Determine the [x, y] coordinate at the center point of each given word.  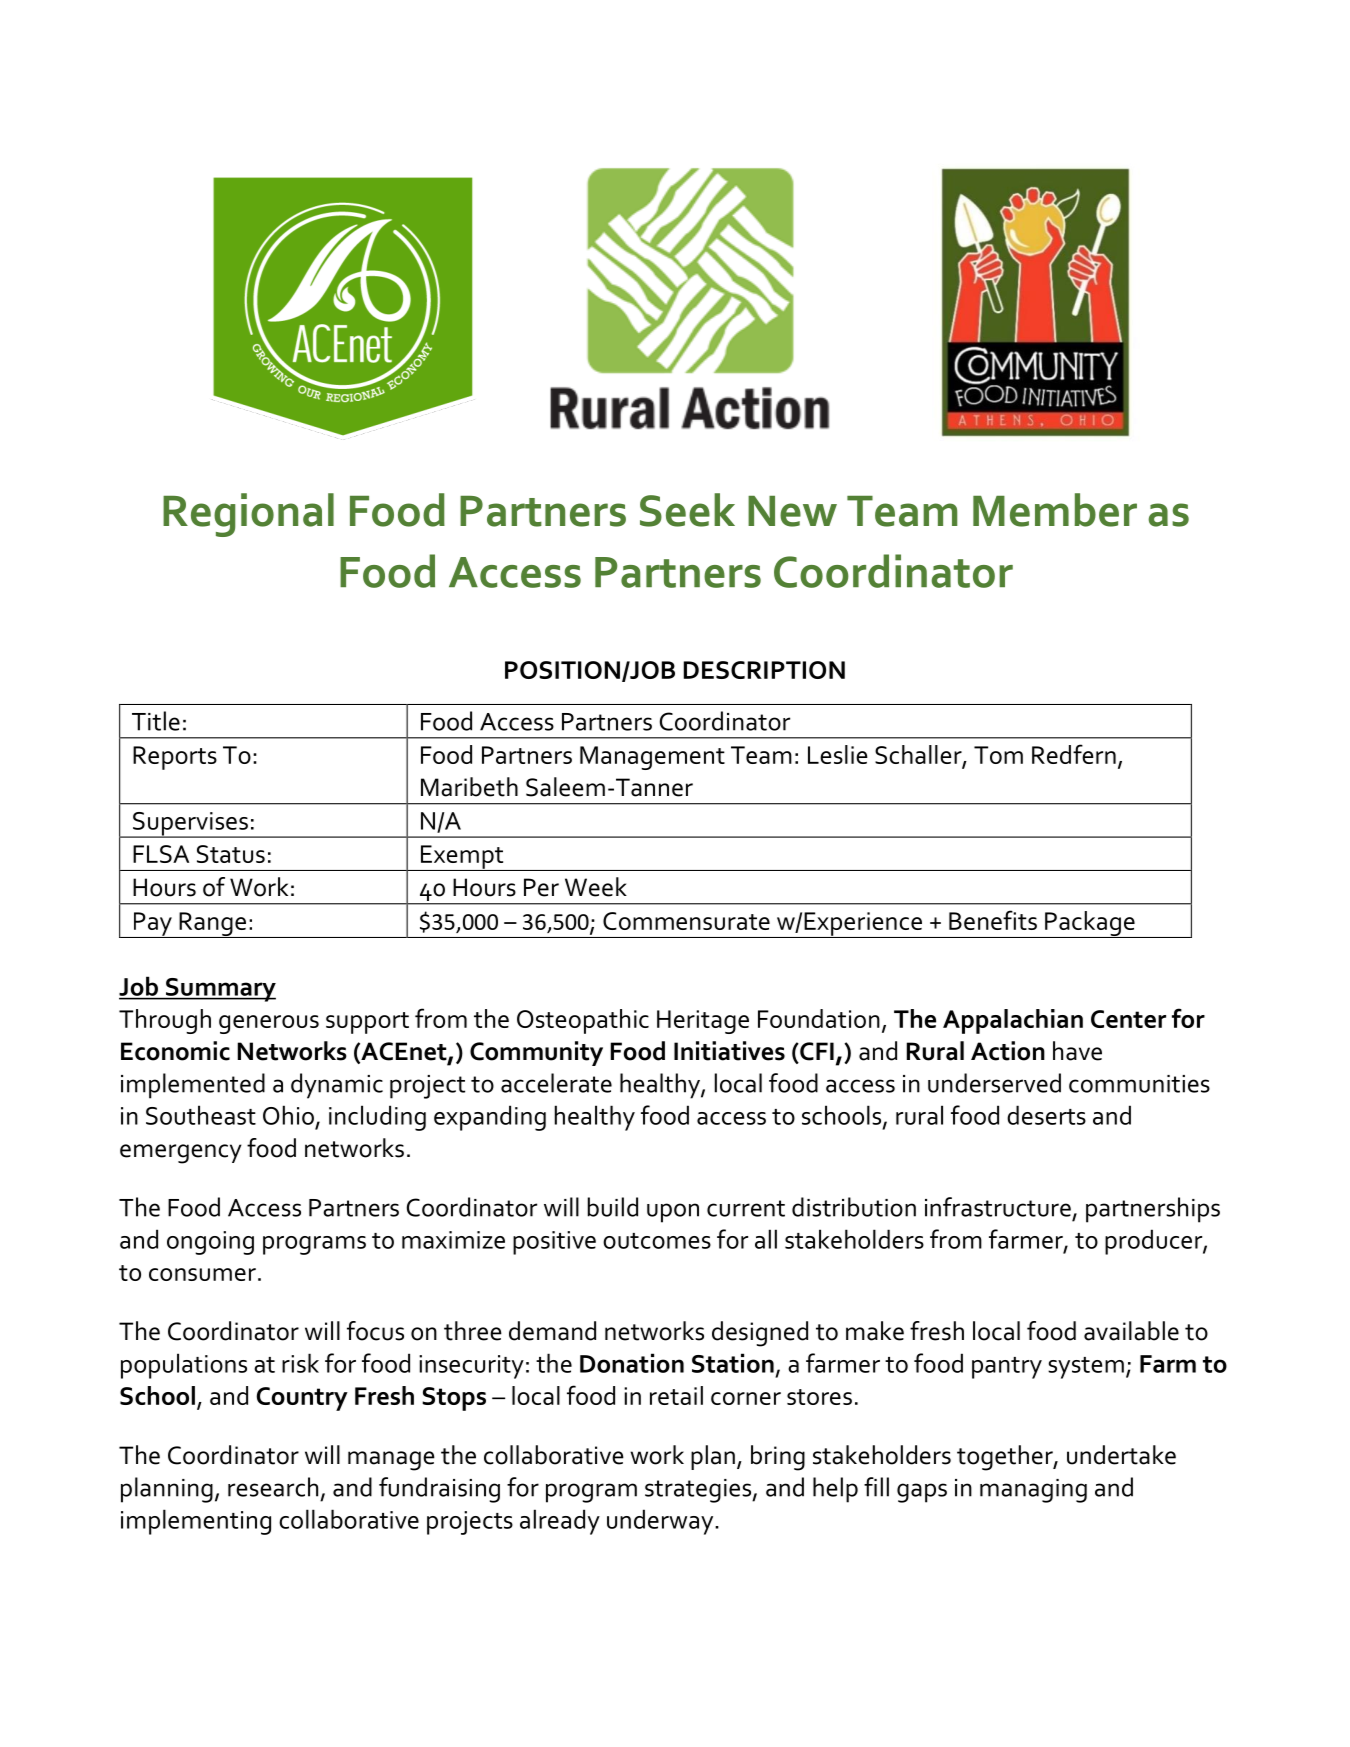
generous [269, 1024]
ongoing [210, 1243]
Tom [998, 755]
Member [1055, 510]
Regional [248, 515]
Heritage [703, 1022]
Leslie [838, 754]
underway [661, 1522]
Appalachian [1013, 1021]
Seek [687, 510]
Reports [175, 758]
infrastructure [998, 1207]
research [273, 1487]
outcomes [657, 1241]
